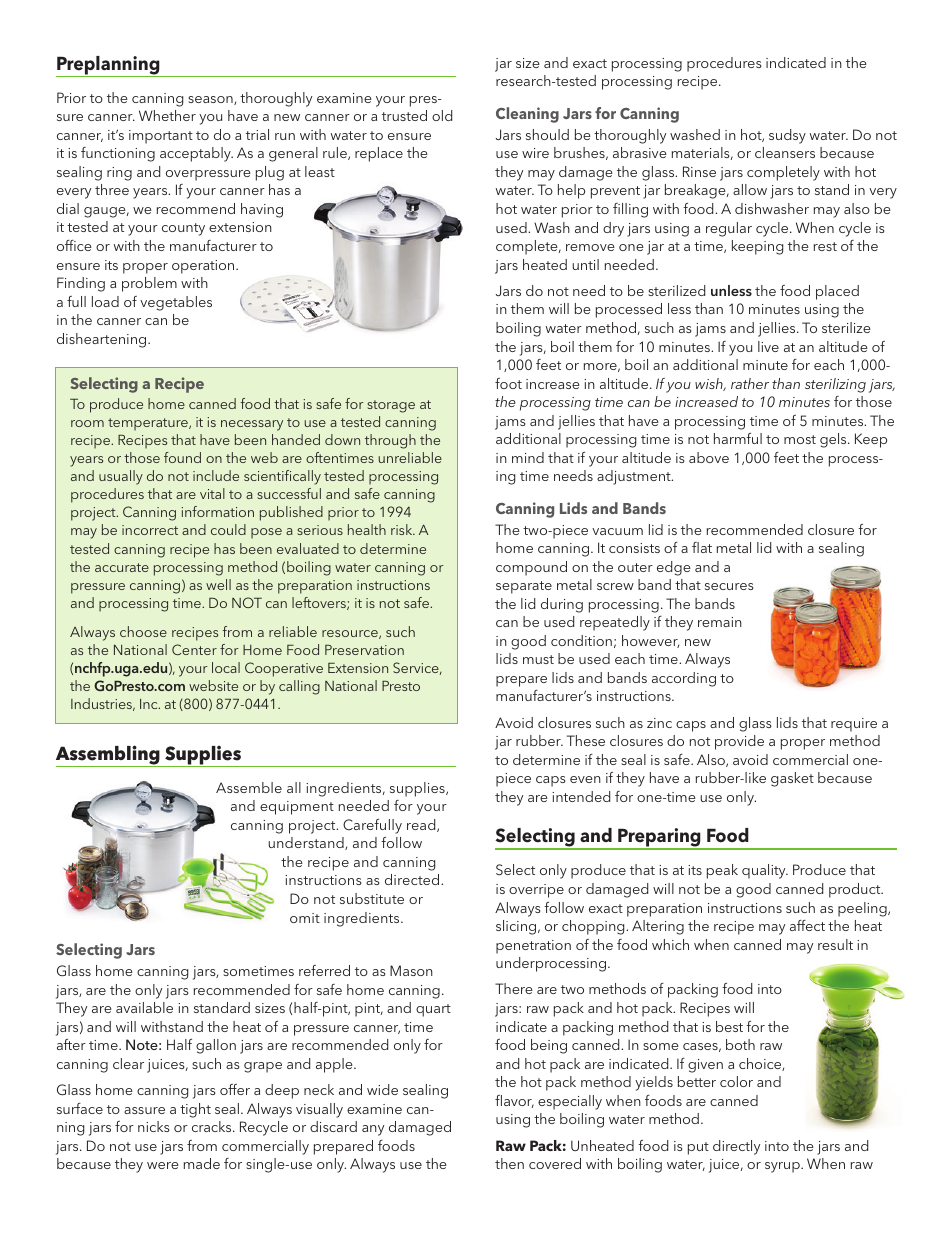 This page has width=952, height=1233. Describe the element at coordinates (538, 659) in the page. I see `must` at that location.
